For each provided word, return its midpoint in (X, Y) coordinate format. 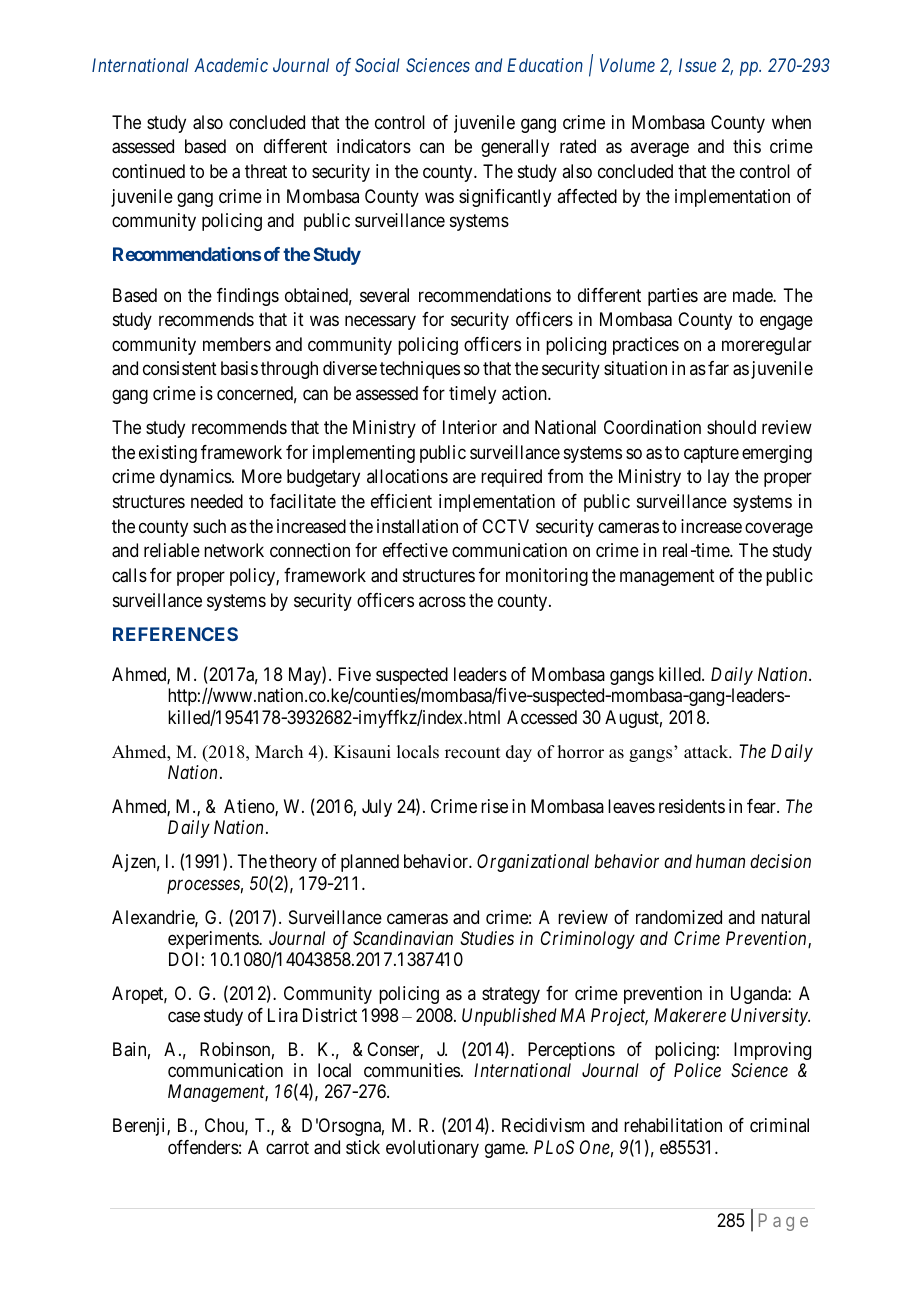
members (237, 344)
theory (293, 863)
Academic (231, 65)
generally (515, 148)
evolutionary (432, 1149)
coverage (779, 529)
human (720, 861)
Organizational (533, 863)
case (184, 1017)
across (442, 601)
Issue (697, 65)
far (718, 368)
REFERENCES (175, 634)
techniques (420, 370)
